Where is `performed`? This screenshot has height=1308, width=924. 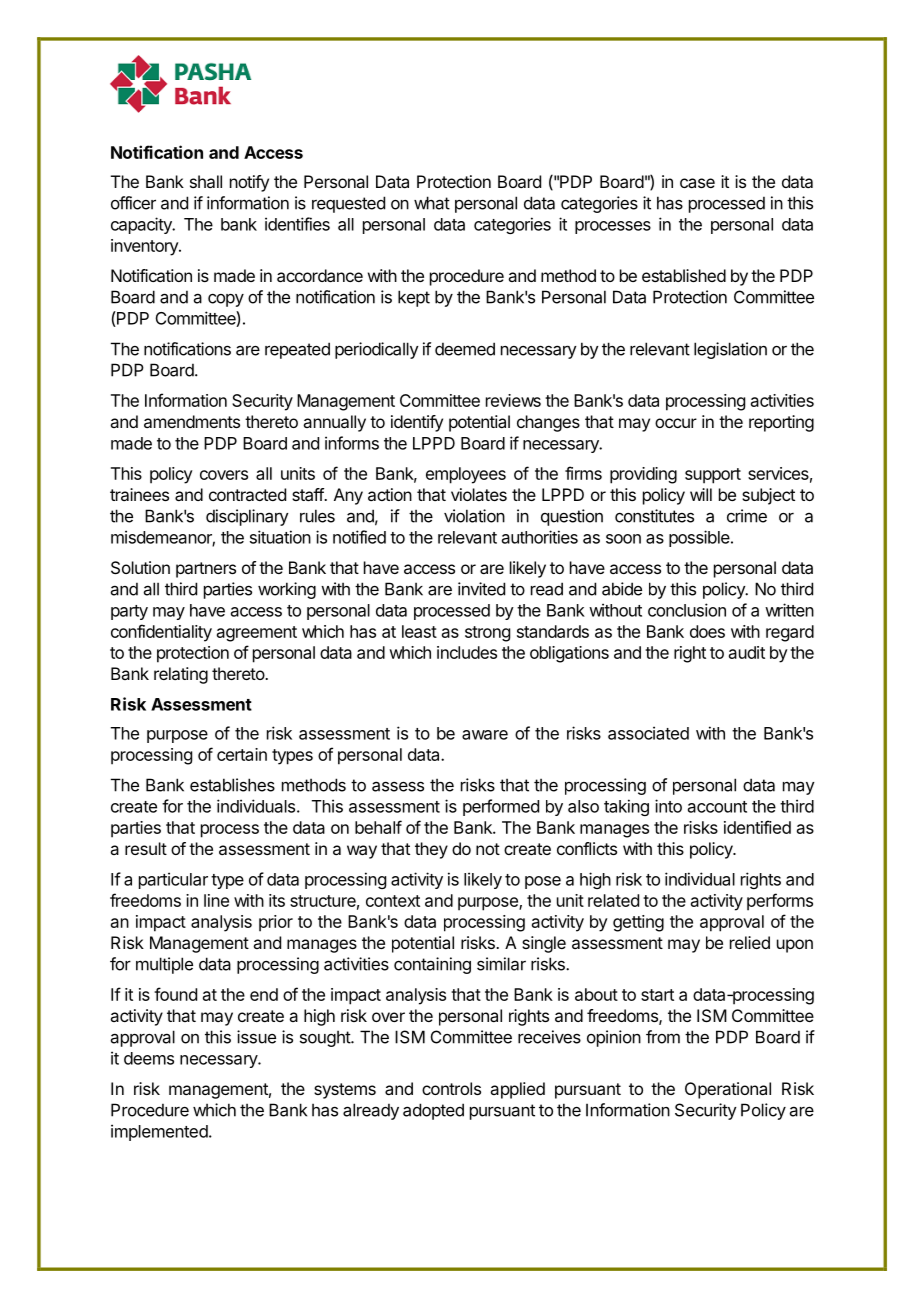 performed is located at coordinates (501, 807).
